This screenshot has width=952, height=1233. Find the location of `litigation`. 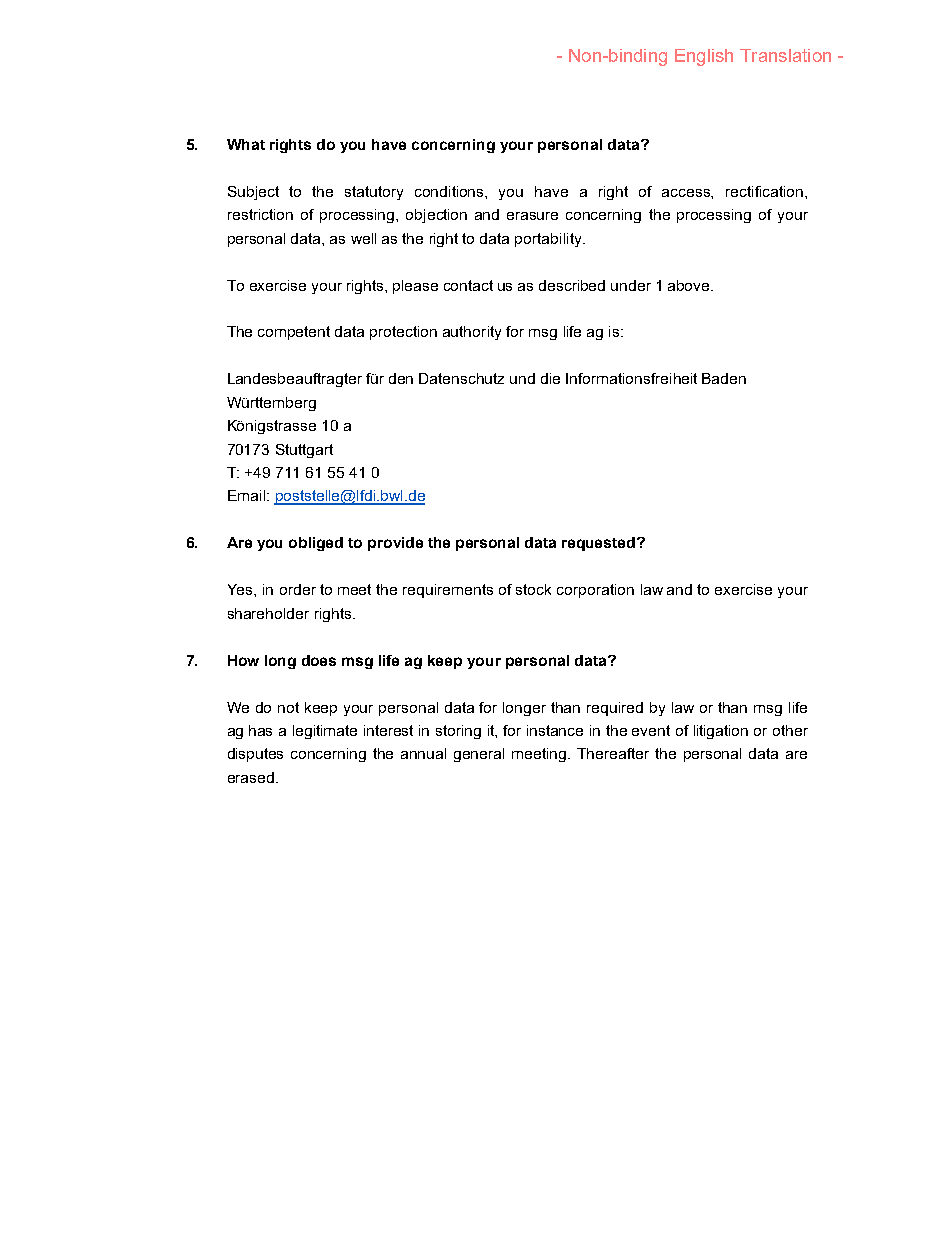

litigation is located at coordinates (721, 732).
